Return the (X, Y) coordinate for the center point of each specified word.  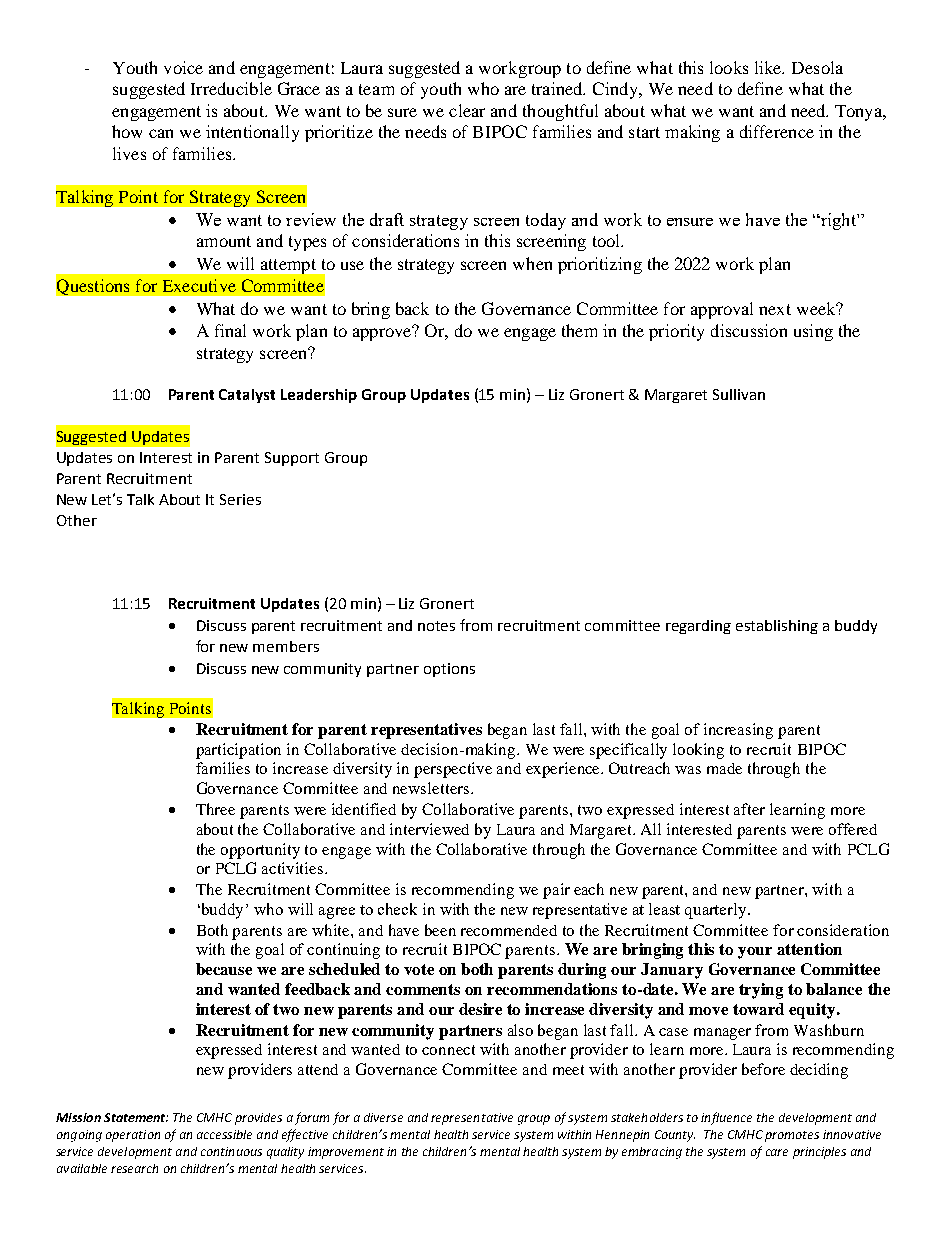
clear (467, 110)
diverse (383, 1117)
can (161, 133)
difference (777, 131)
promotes (792, 1136)
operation (133, 1136)
